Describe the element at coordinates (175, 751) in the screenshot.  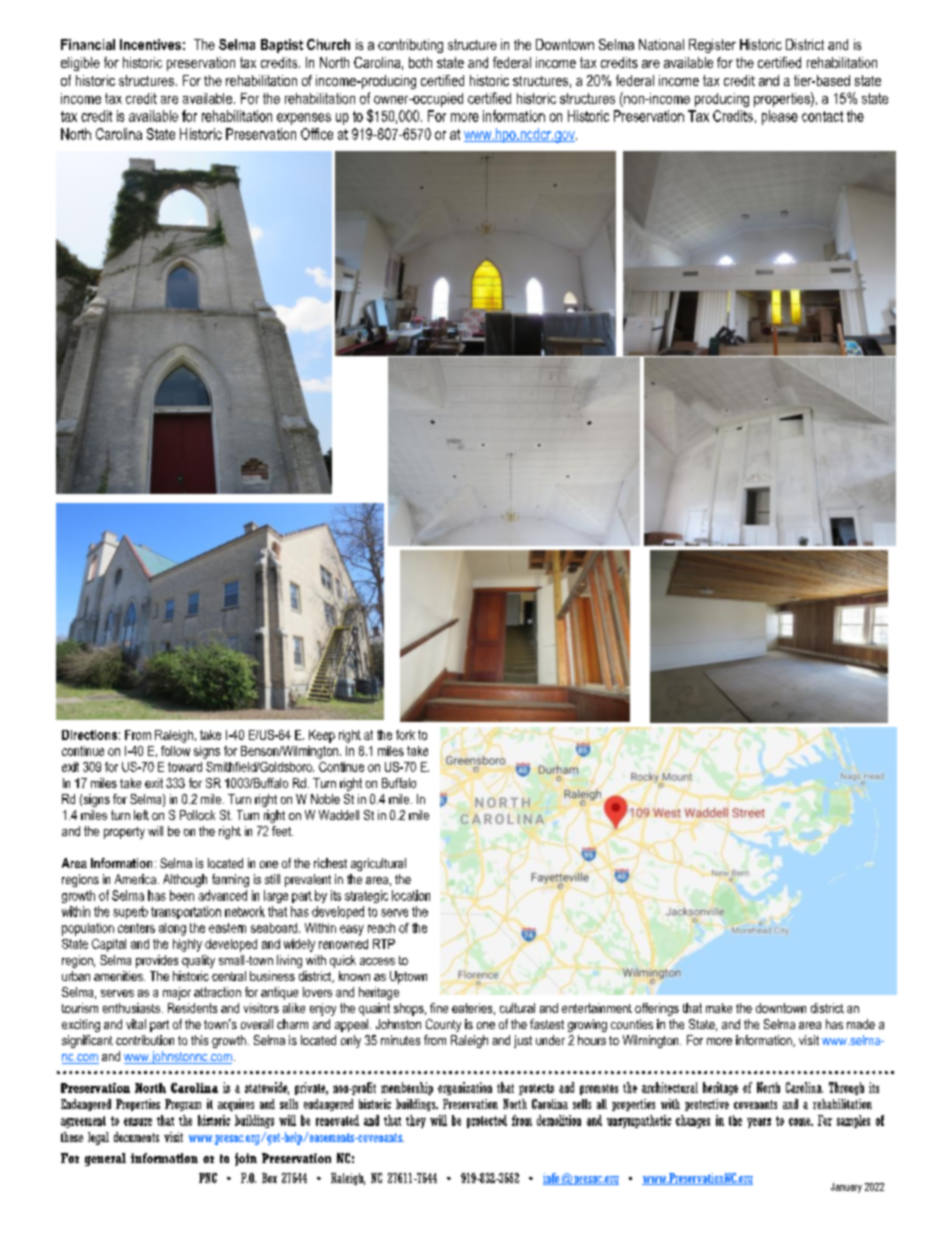
I see `follow` at that location.
